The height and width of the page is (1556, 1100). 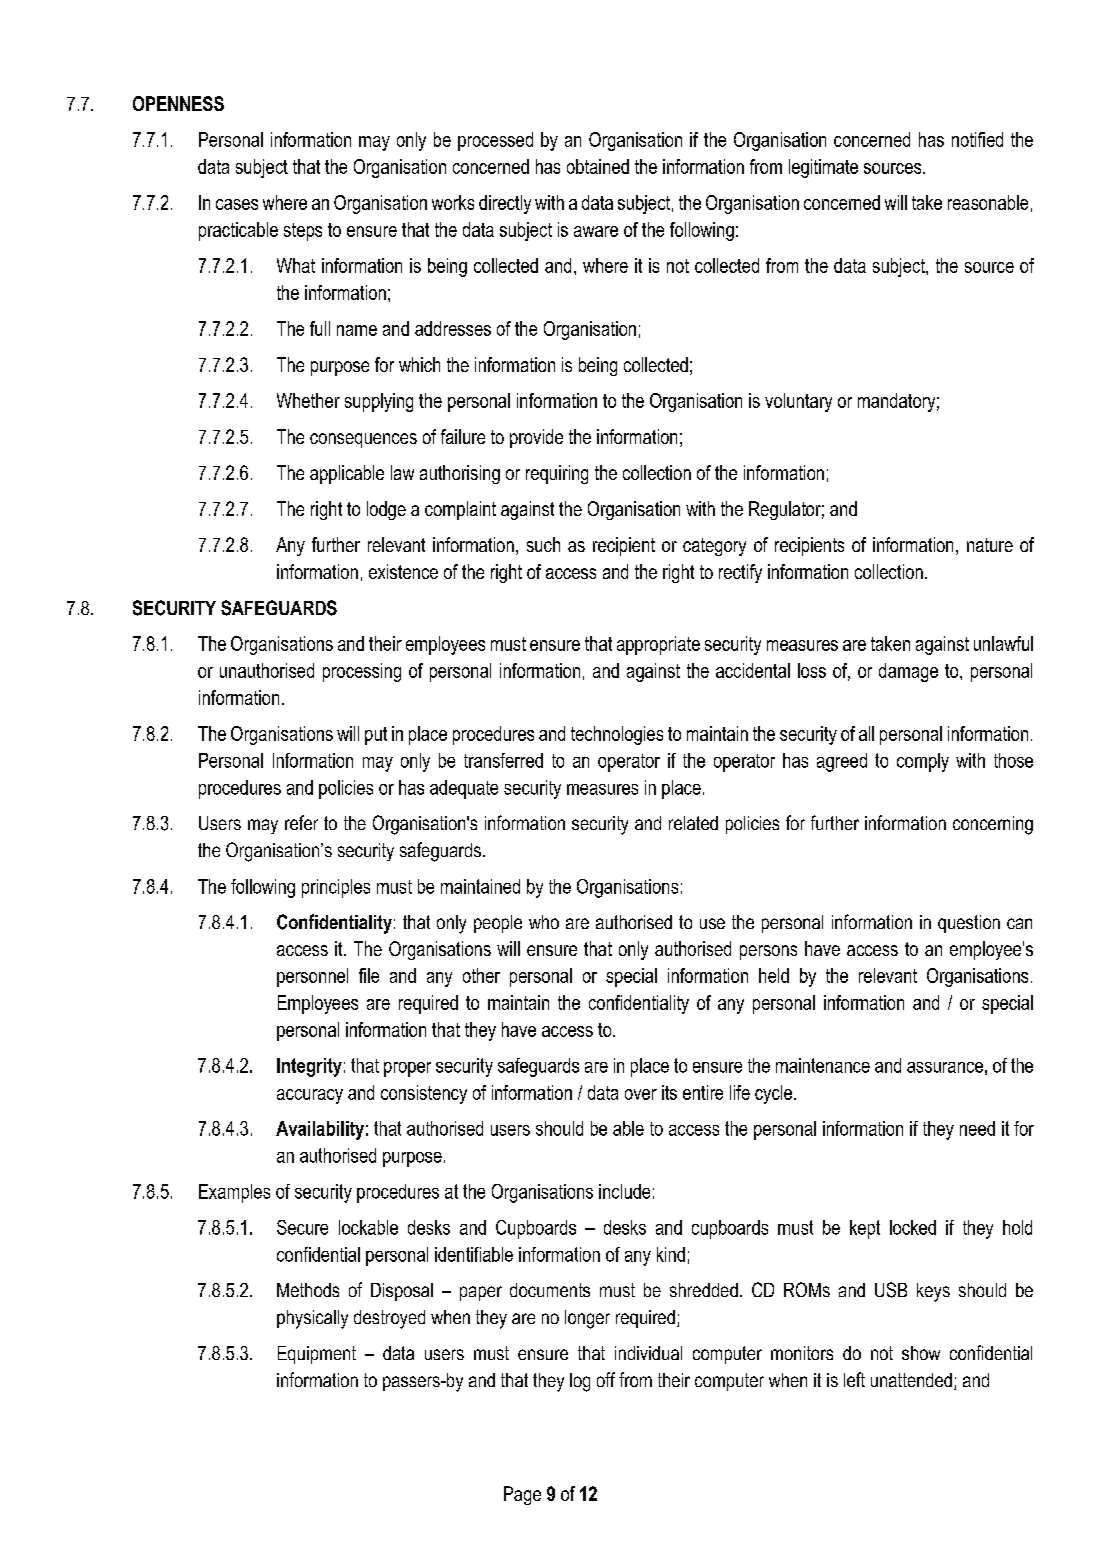 What do you see at coordinates (977, 139) in the page?
I see `notified` at bounding box center [977, 139].
